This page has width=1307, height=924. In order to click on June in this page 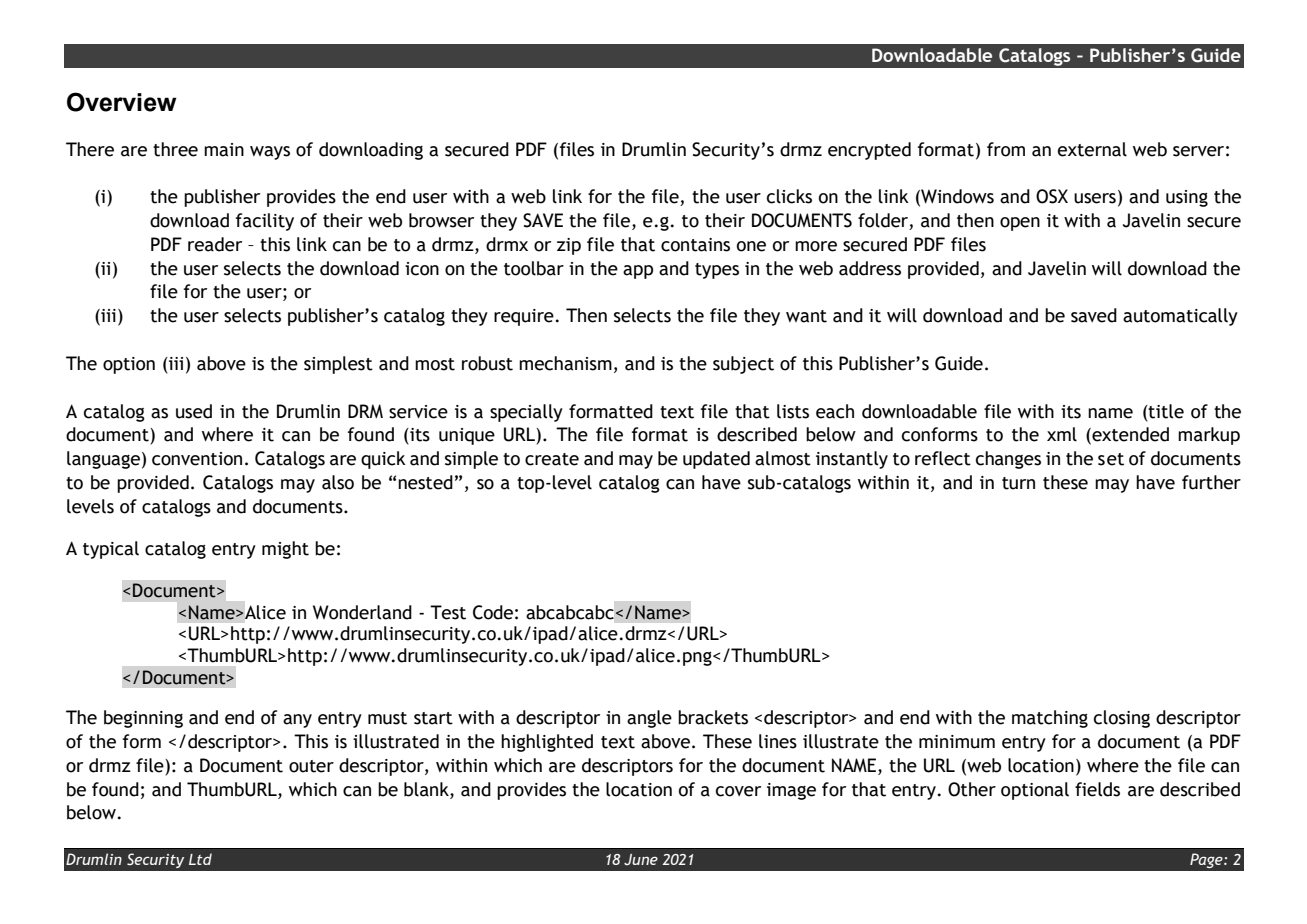, I will do `click(641, 860)`.
